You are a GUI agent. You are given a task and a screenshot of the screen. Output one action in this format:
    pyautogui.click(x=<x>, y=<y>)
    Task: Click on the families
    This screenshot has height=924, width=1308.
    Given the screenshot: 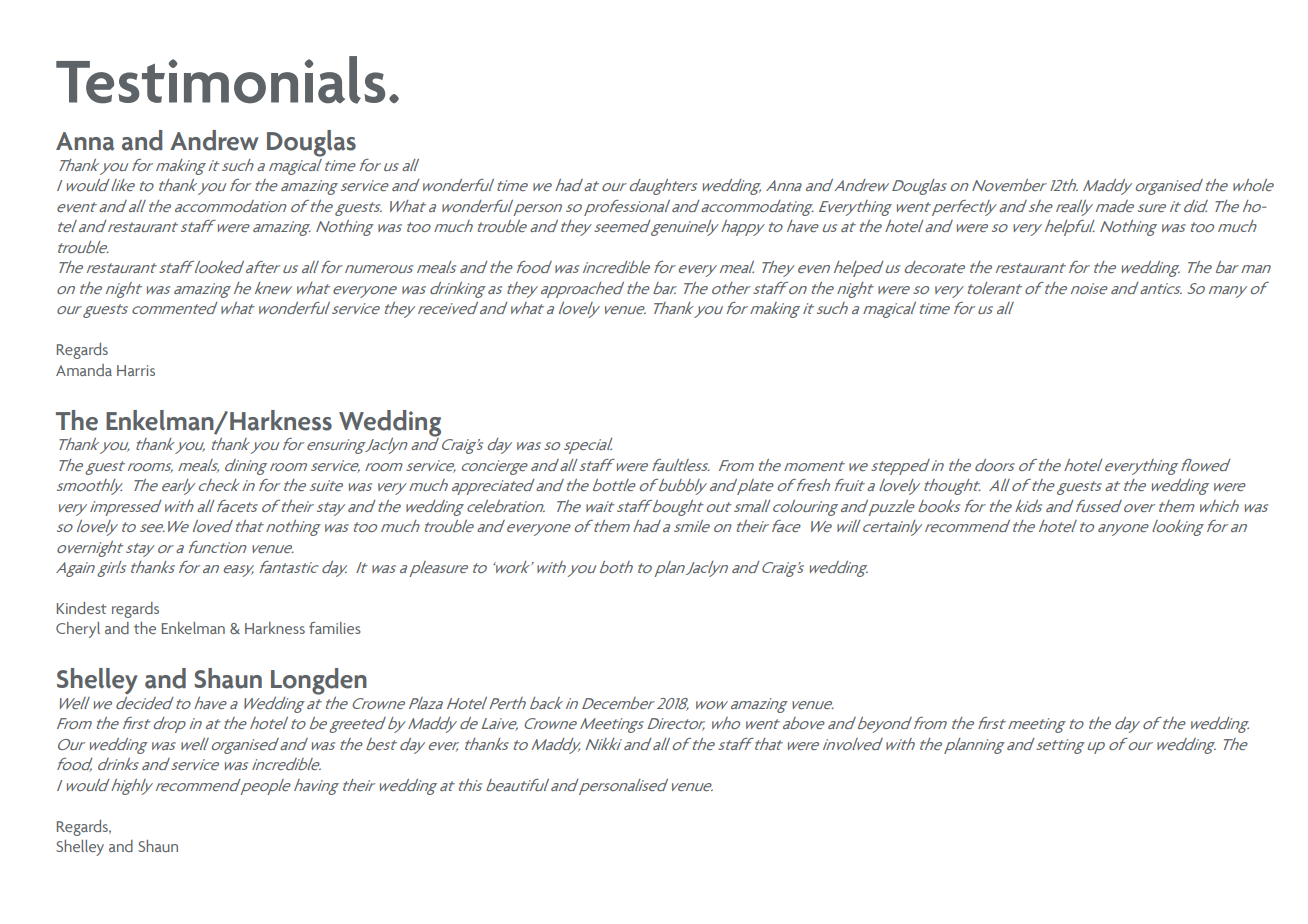 What is the action you would take?
    pyautogui.click(x=335, y=628)
